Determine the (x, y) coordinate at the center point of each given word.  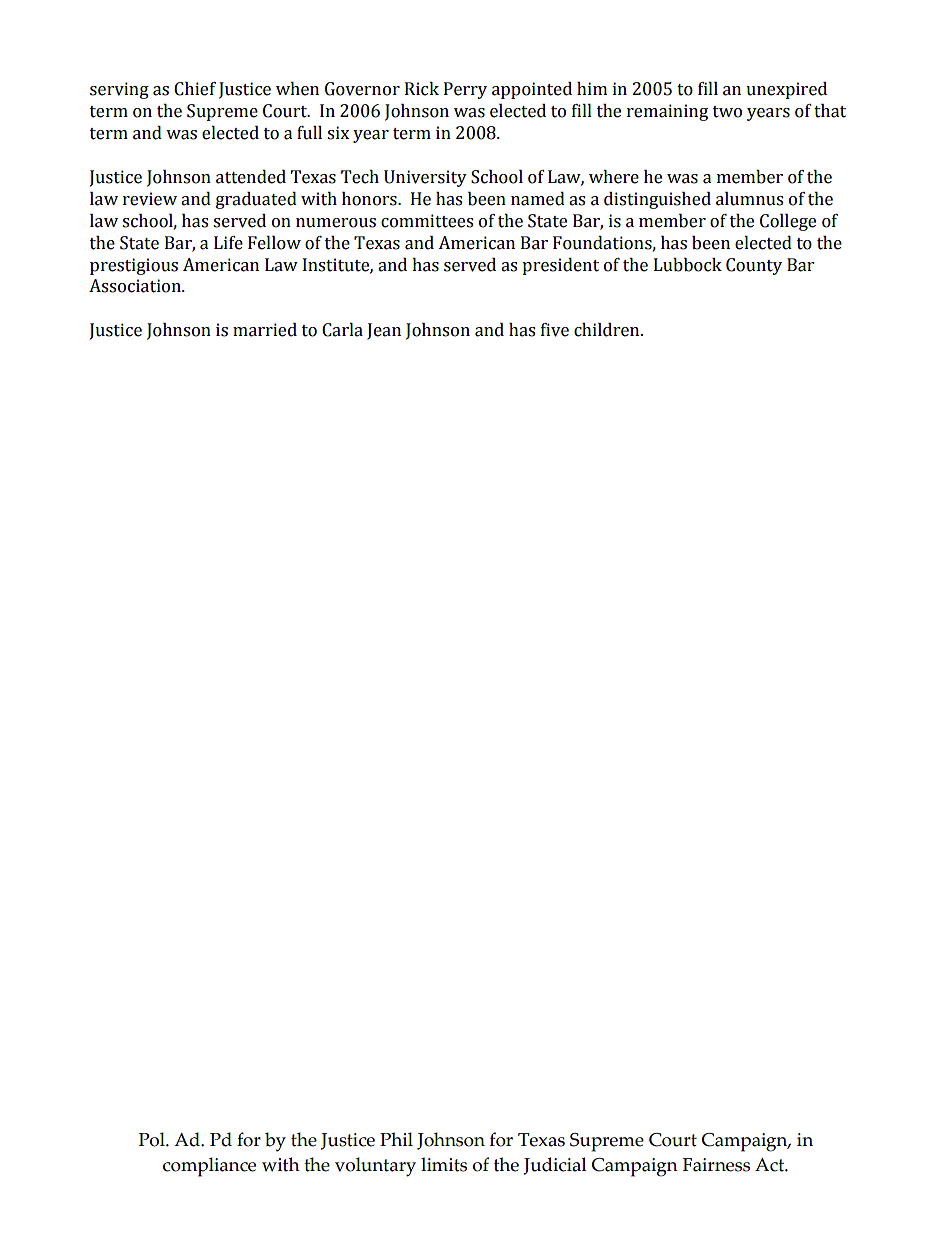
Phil (396, 1139)
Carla (342, 330)
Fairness (716, 1165)
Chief (195, 89)
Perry (465, 90)
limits (444, 1164)
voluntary (375, 1167)
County (754, 266)
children (608, 330)
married (265, 330)
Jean (384, 331)
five (555, 330)
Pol (153, 1139)
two (727, 112)
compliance (209, 1167)
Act (770, 1165)
